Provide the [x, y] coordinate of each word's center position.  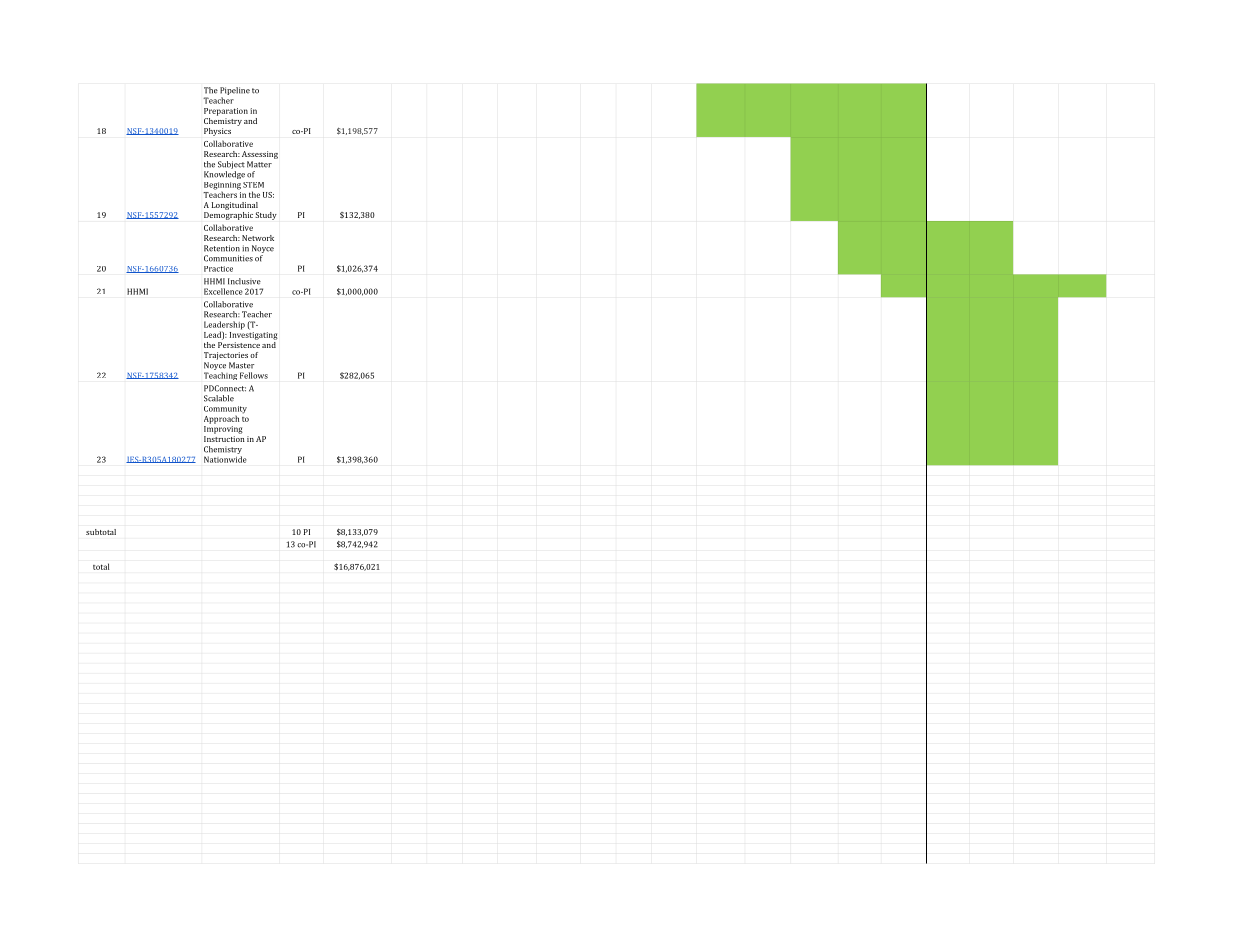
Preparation [226, 112]
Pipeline [235, 92]
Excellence [223, 291]
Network [258, 238]
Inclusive [244, 281]
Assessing [260, 155]
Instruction [224, 439]
